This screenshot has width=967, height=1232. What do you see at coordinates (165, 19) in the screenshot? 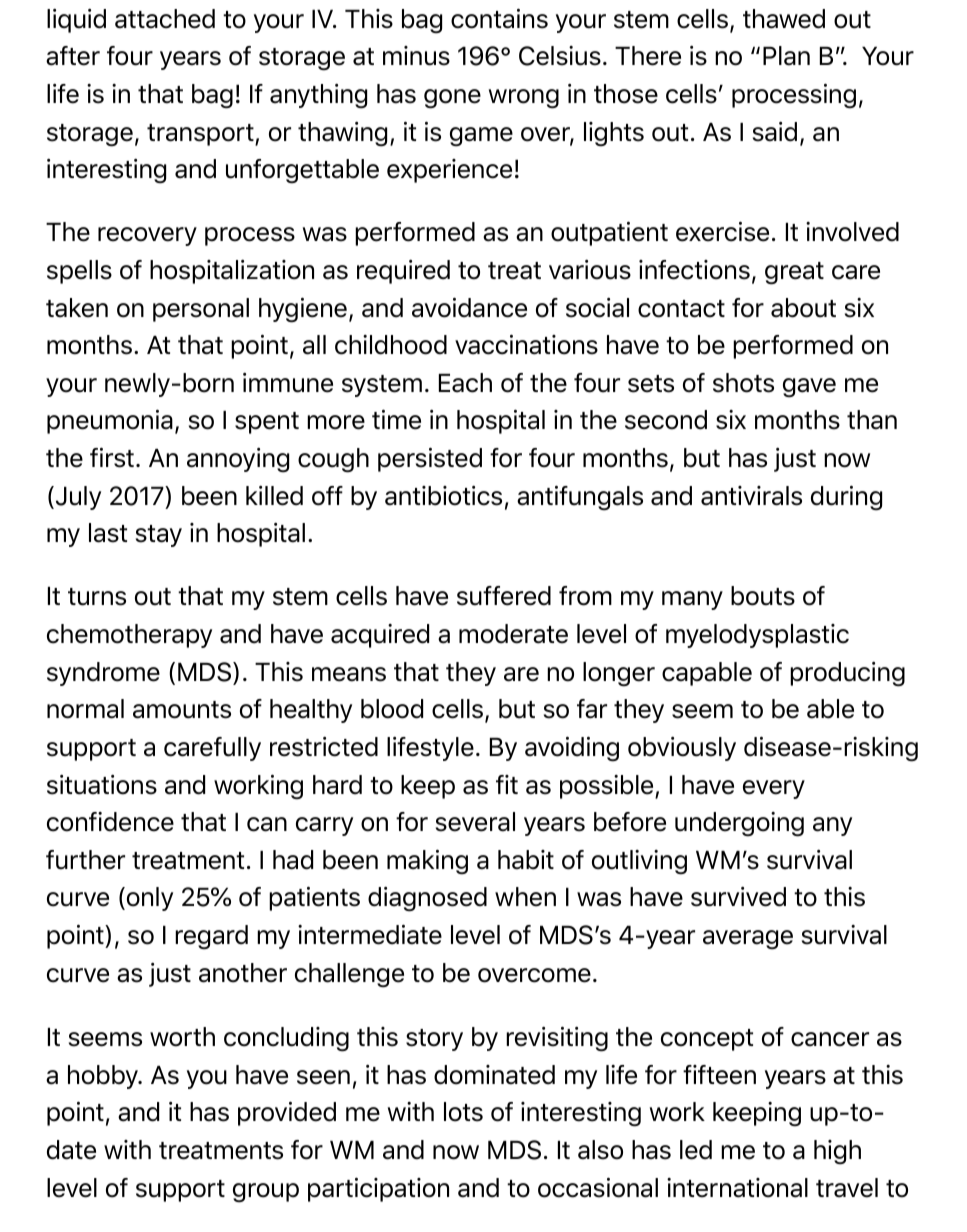
I see `attached` at bounding box center [165, 19].
